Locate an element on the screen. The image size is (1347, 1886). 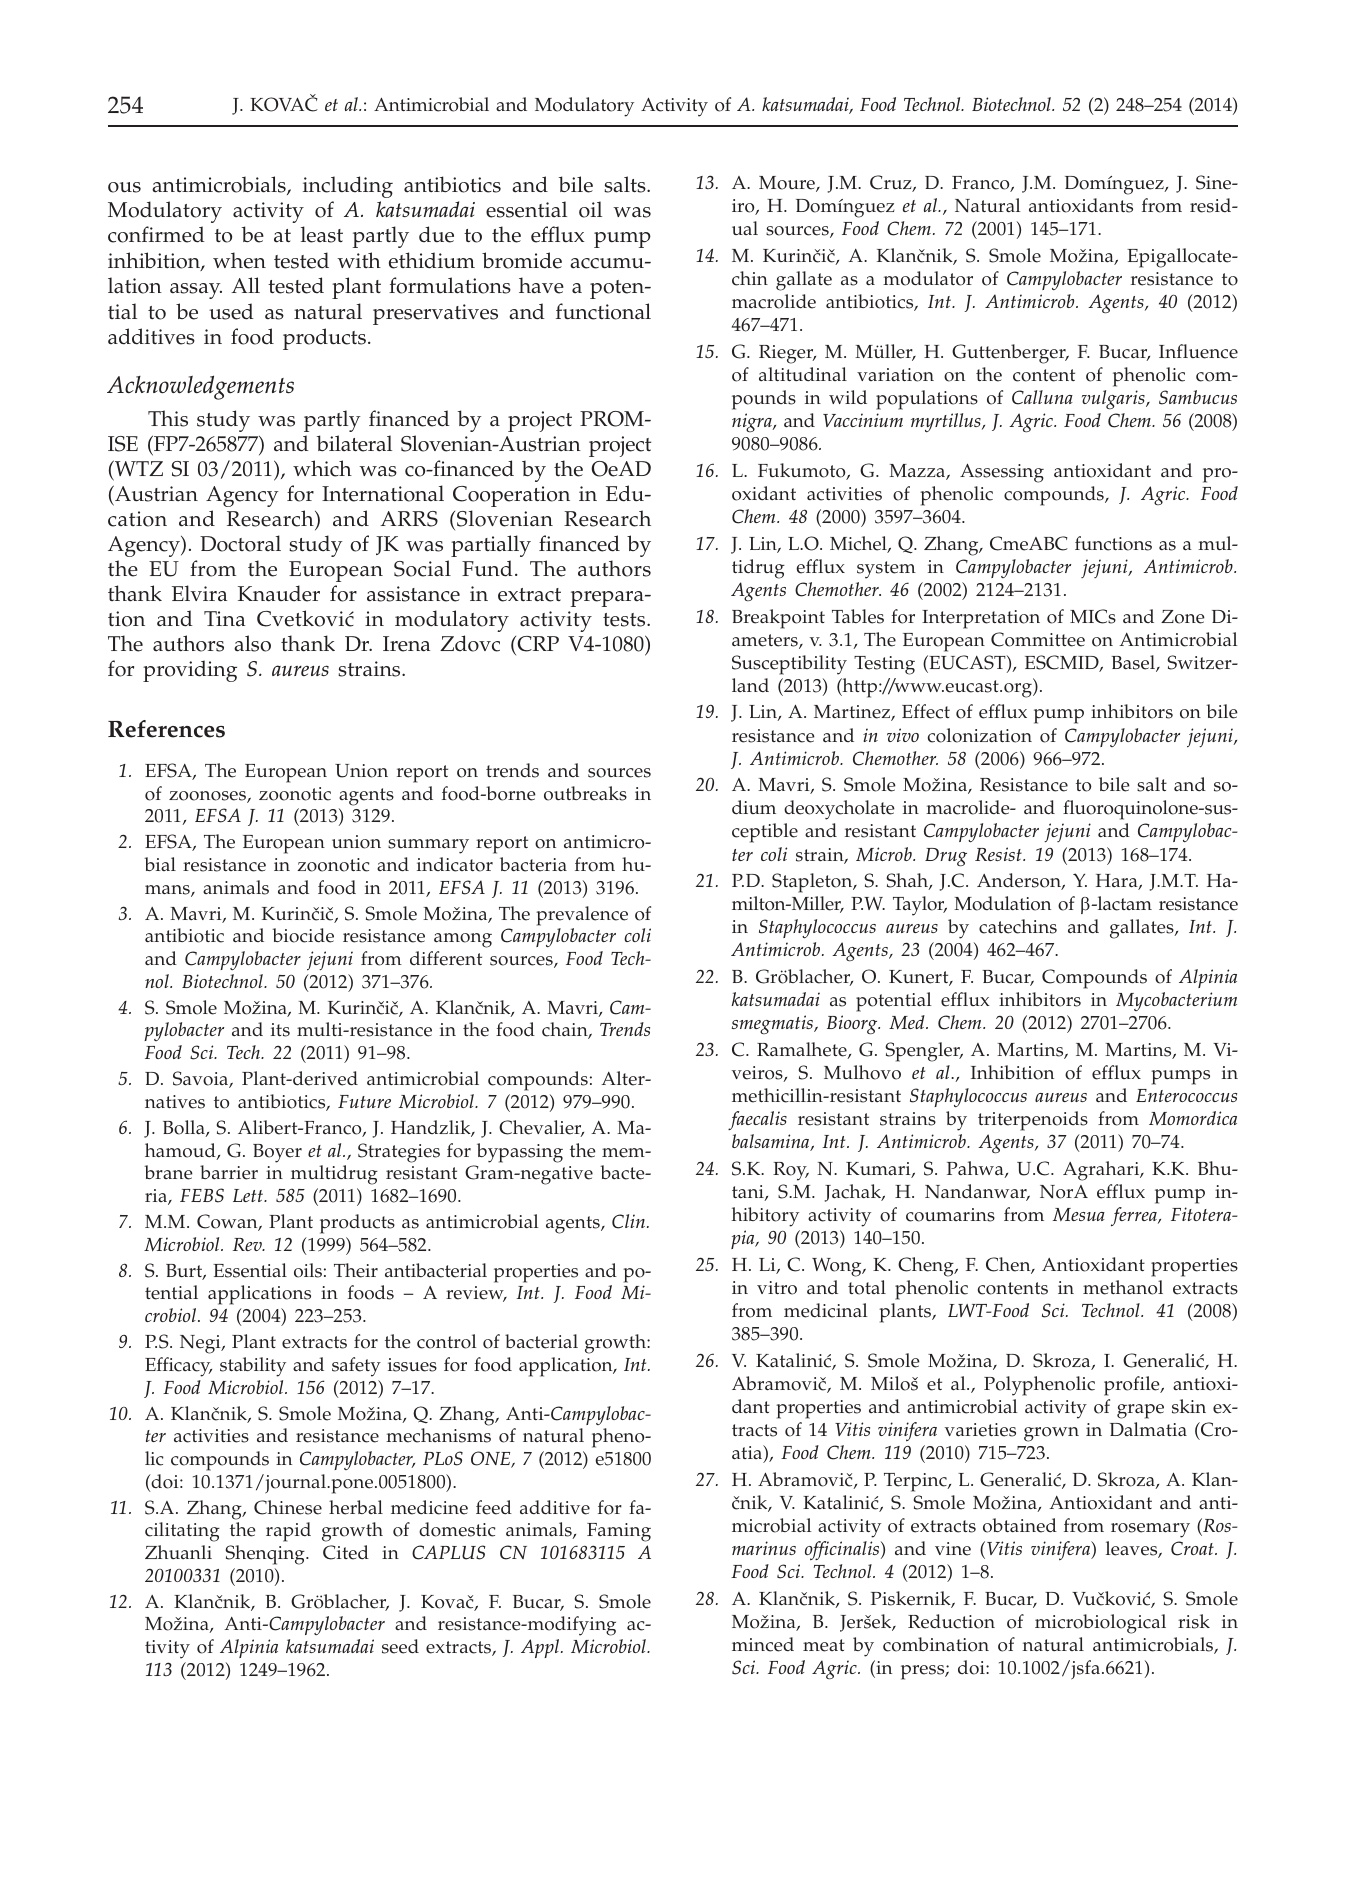
tests is located at coordinates (625, 620).
